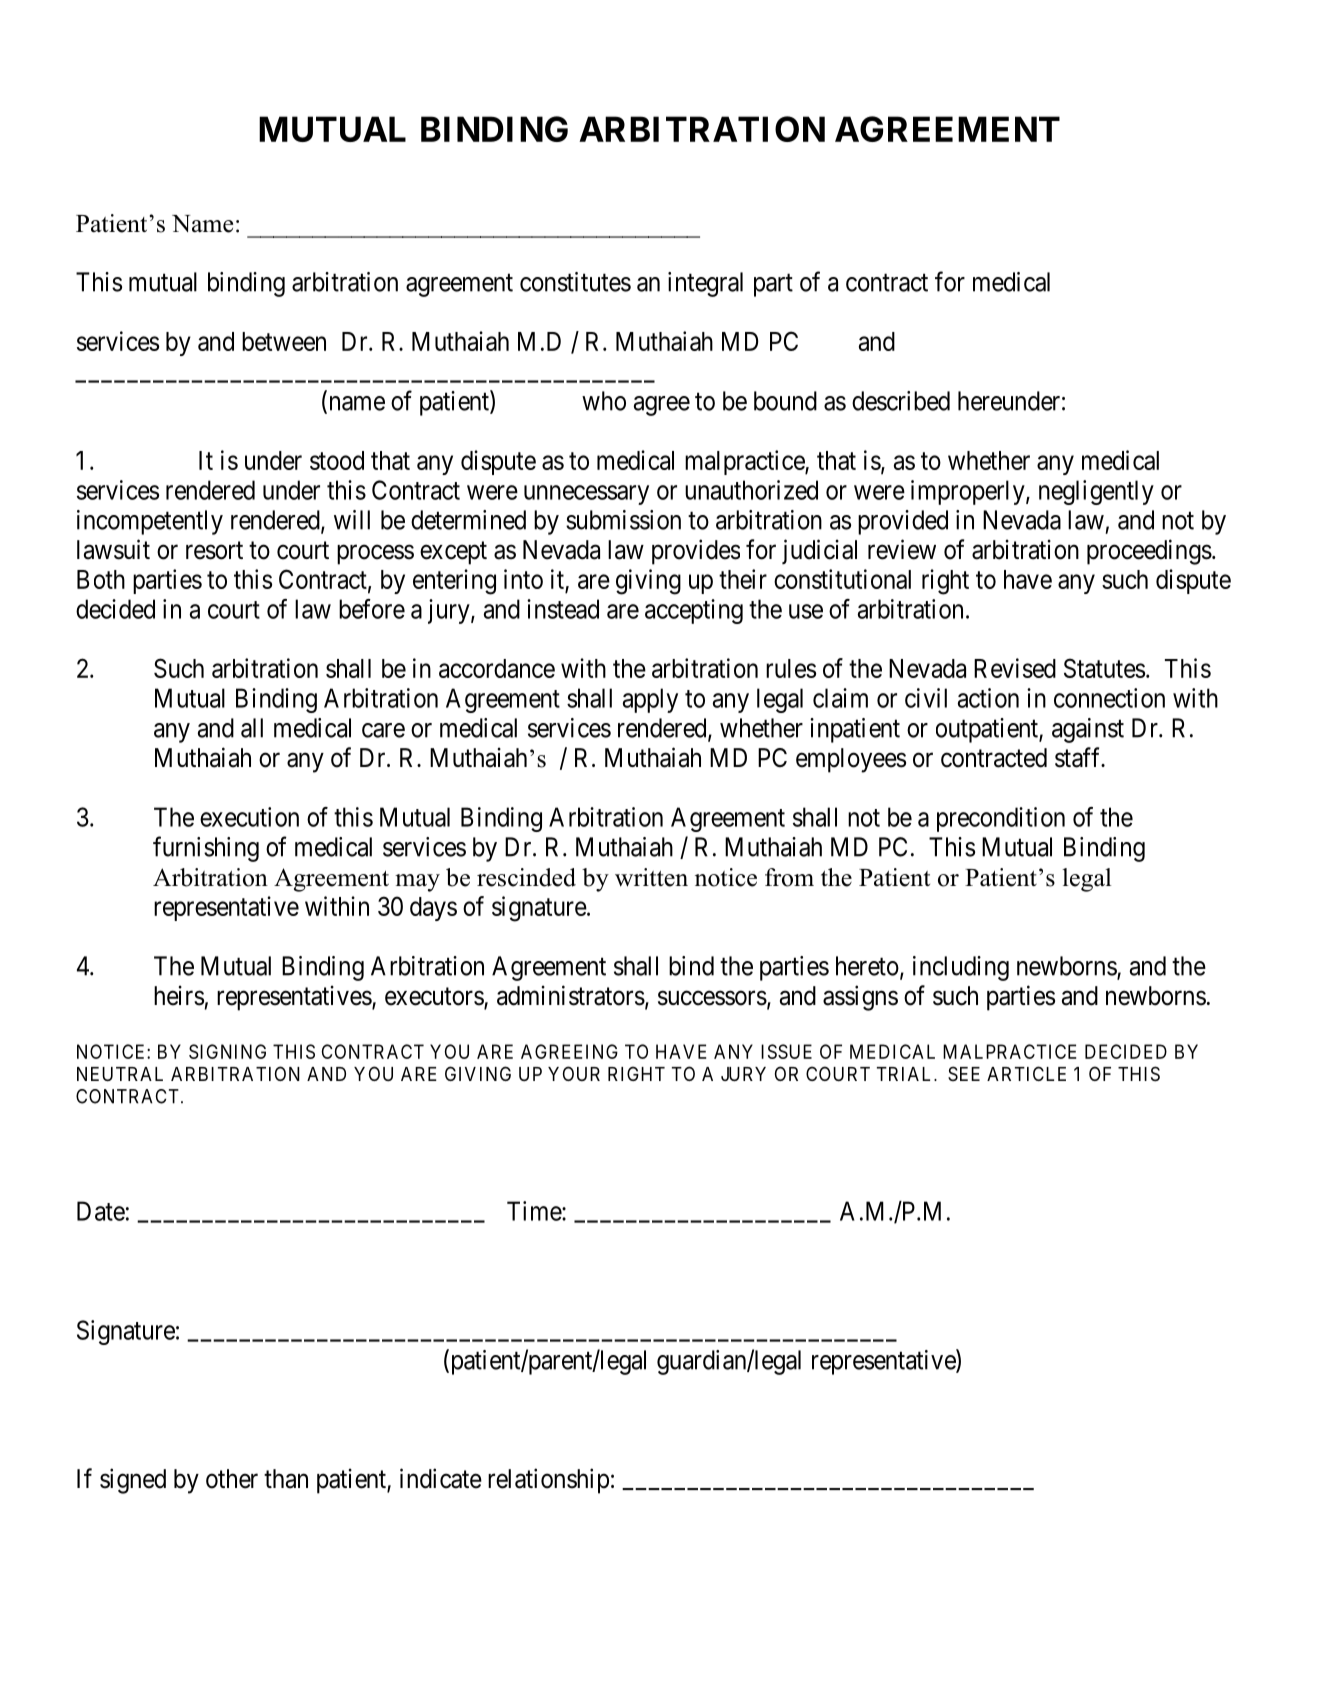 This screenshot has height=1706, width=1318. Describe the element at coordinates (535, 1211) in the screenshot. I see `Time` at that location.
